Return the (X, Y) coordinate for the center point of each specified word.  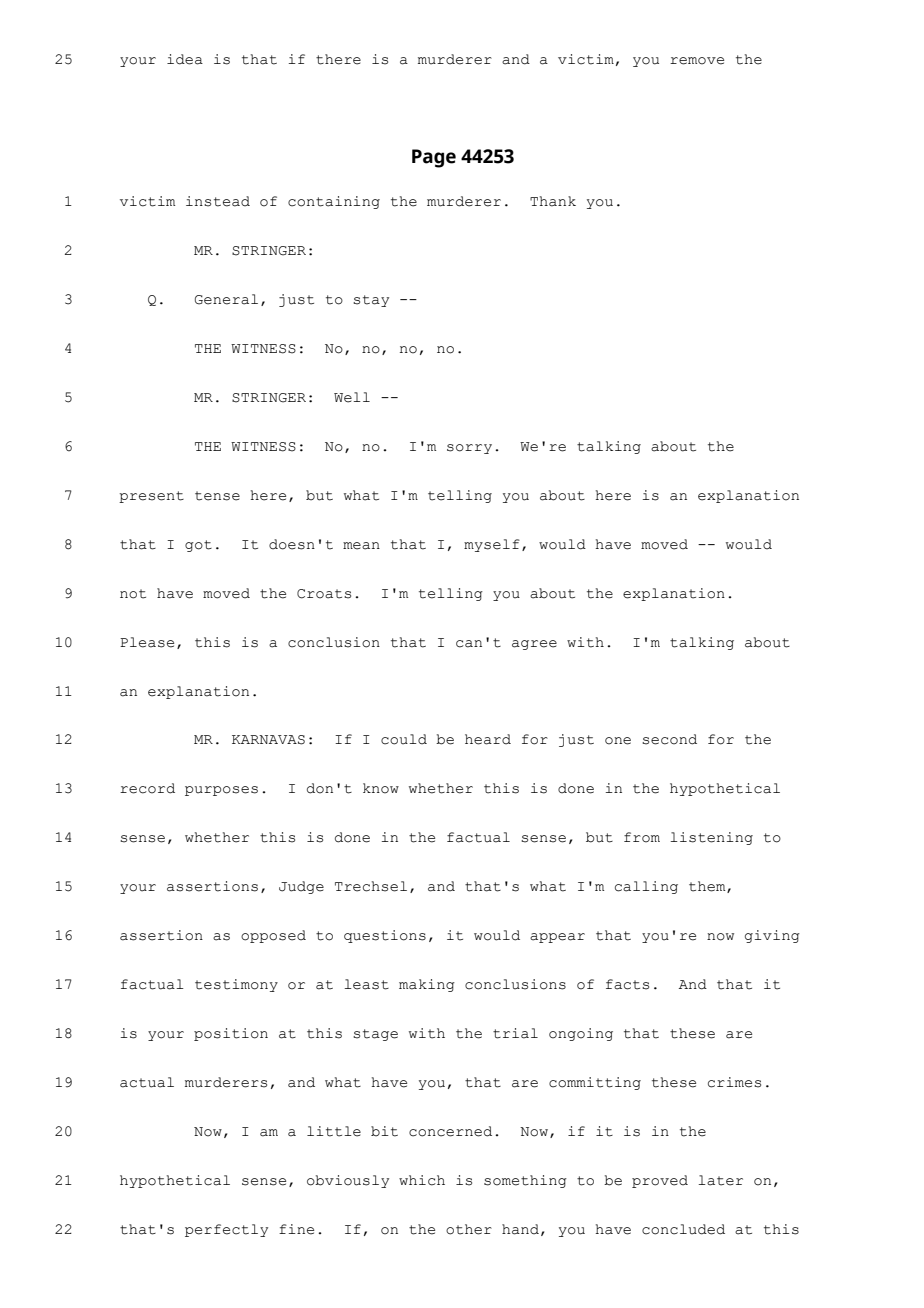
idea (185, 59)
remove (697, 61)
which (422, 1180)
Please (147, 642)
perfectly (226, 1230)
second (669, 739)
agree (534, 645)
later (720, 1180)
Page (434, 158)
